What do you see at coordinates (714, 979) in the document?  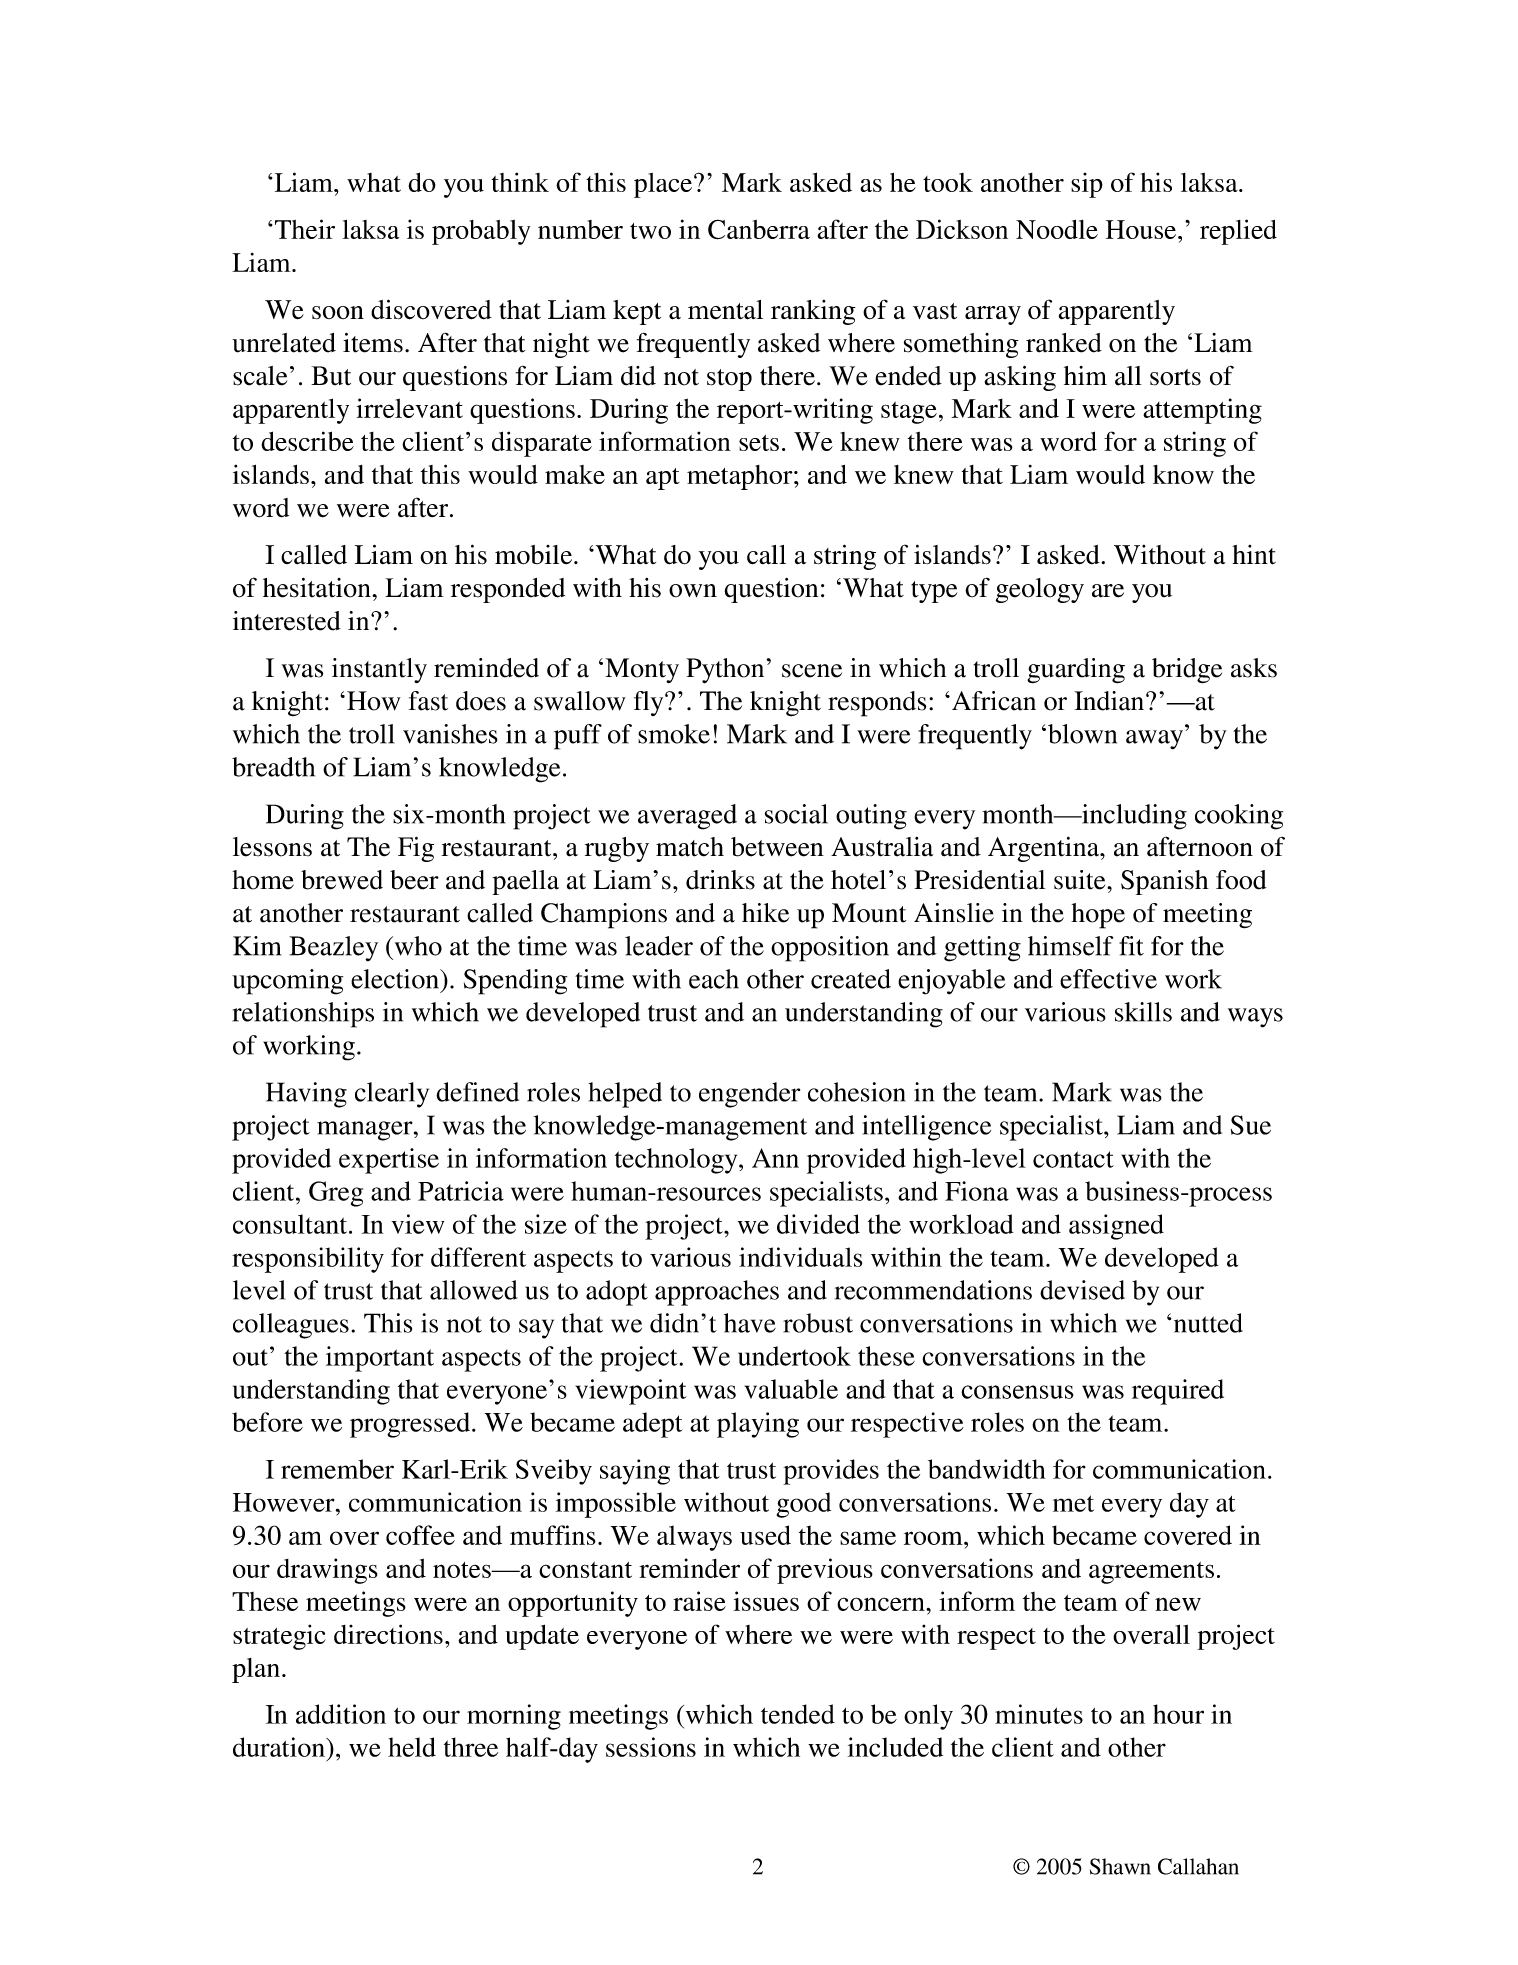 I see `each` at bounding box center [714, 979].
